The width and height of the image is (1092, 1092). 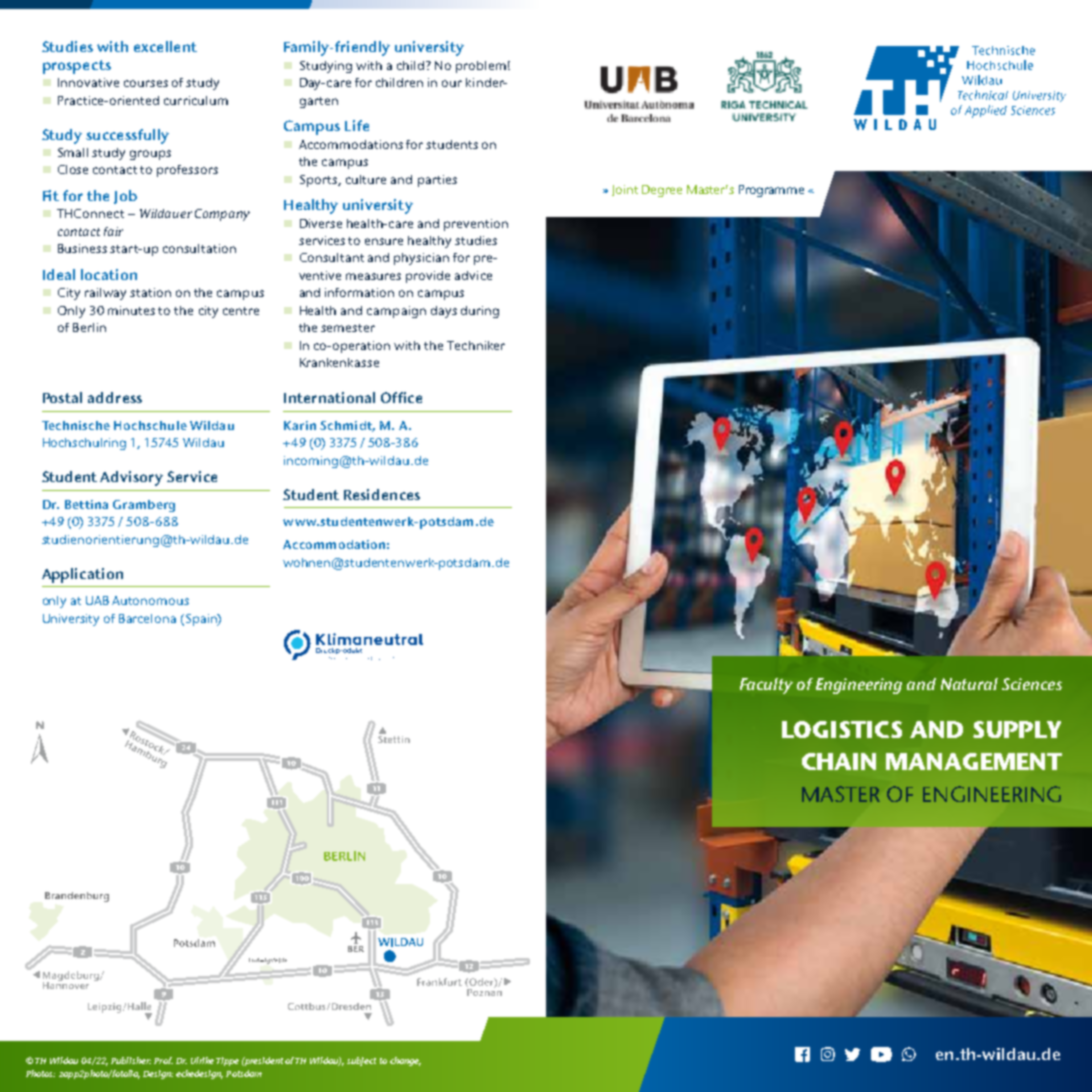 I want to click on problem, so click(x=481, y=67).
